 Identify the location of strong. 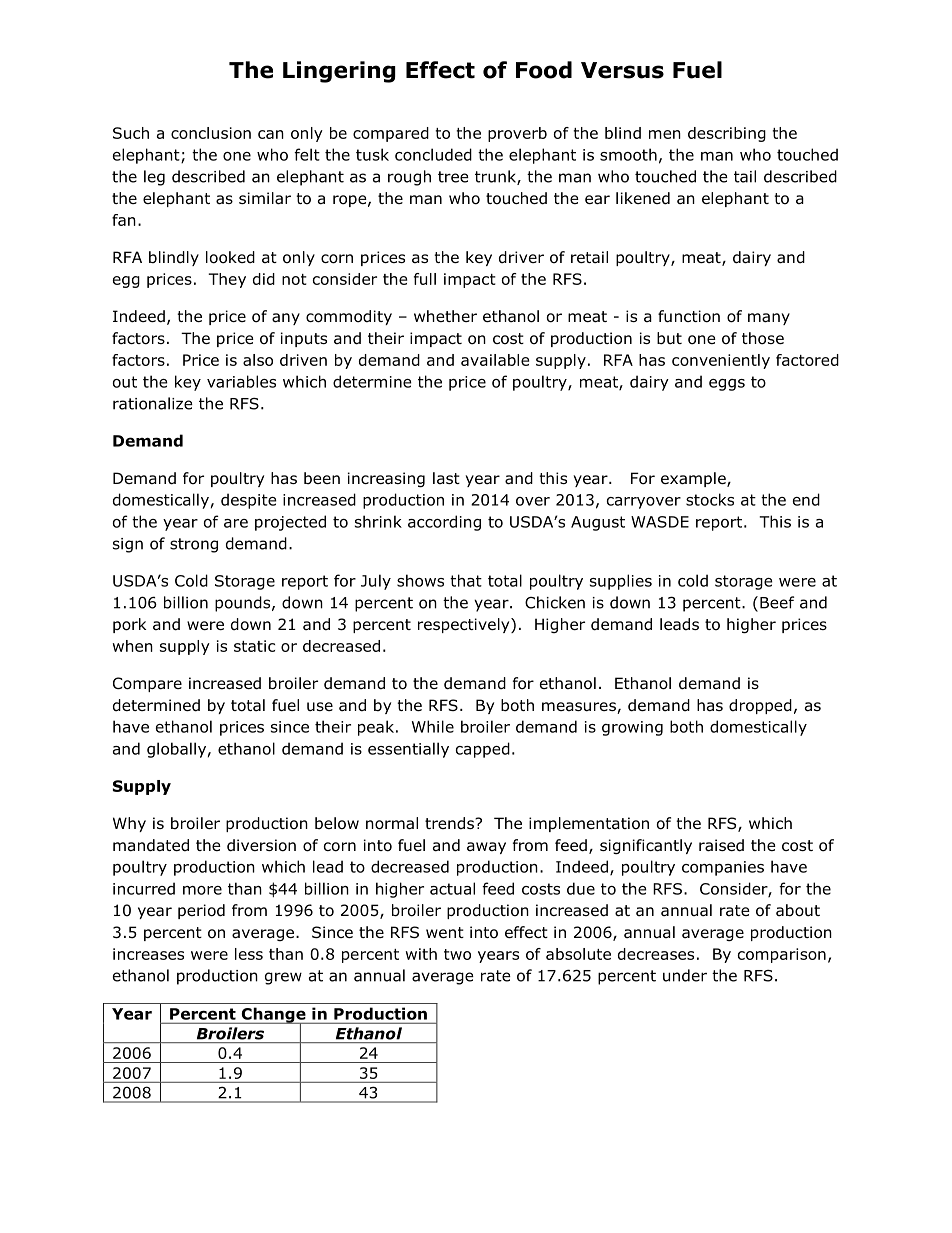
(194, 545).
